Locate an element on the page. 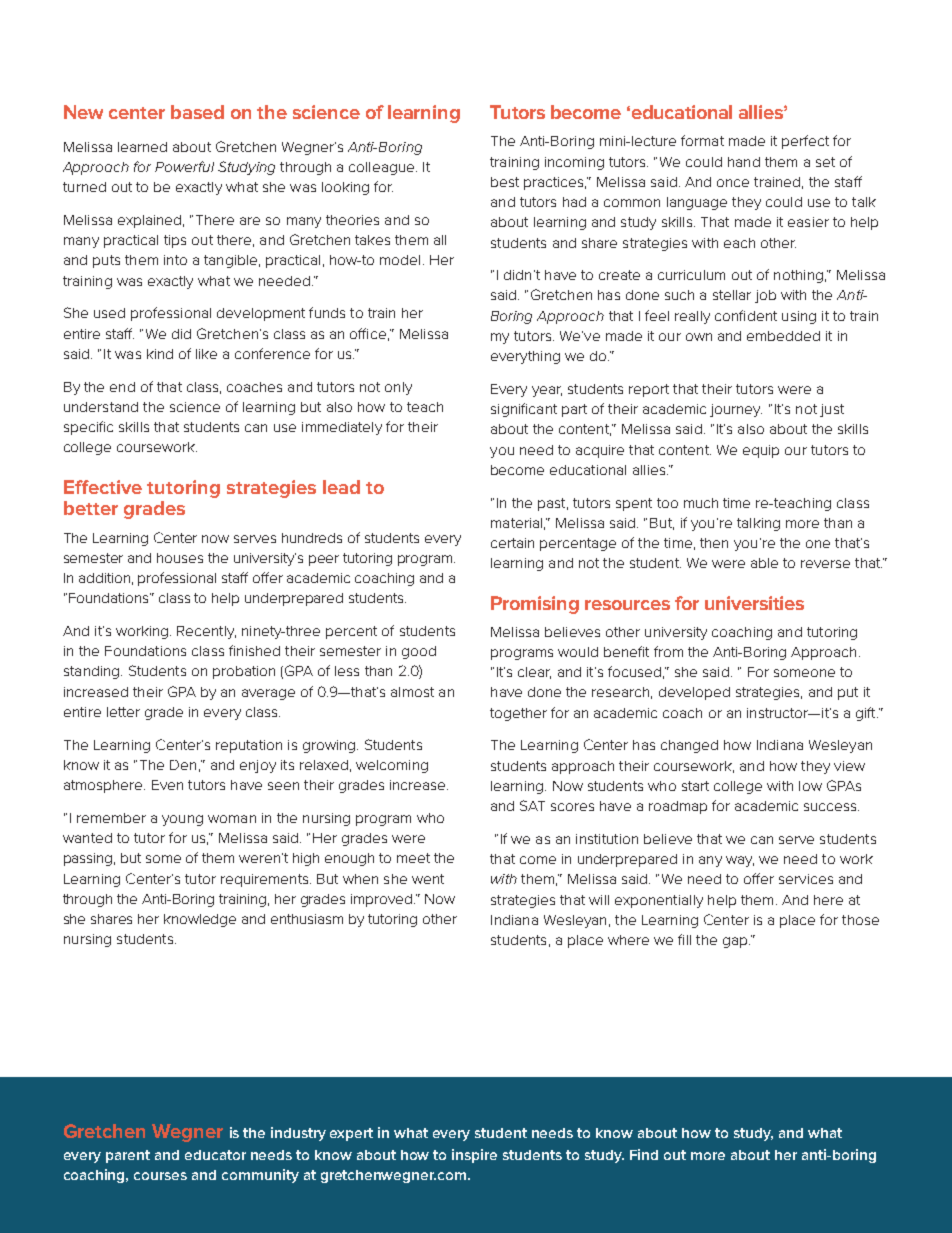  universities is located at coordinates (754, 603).
